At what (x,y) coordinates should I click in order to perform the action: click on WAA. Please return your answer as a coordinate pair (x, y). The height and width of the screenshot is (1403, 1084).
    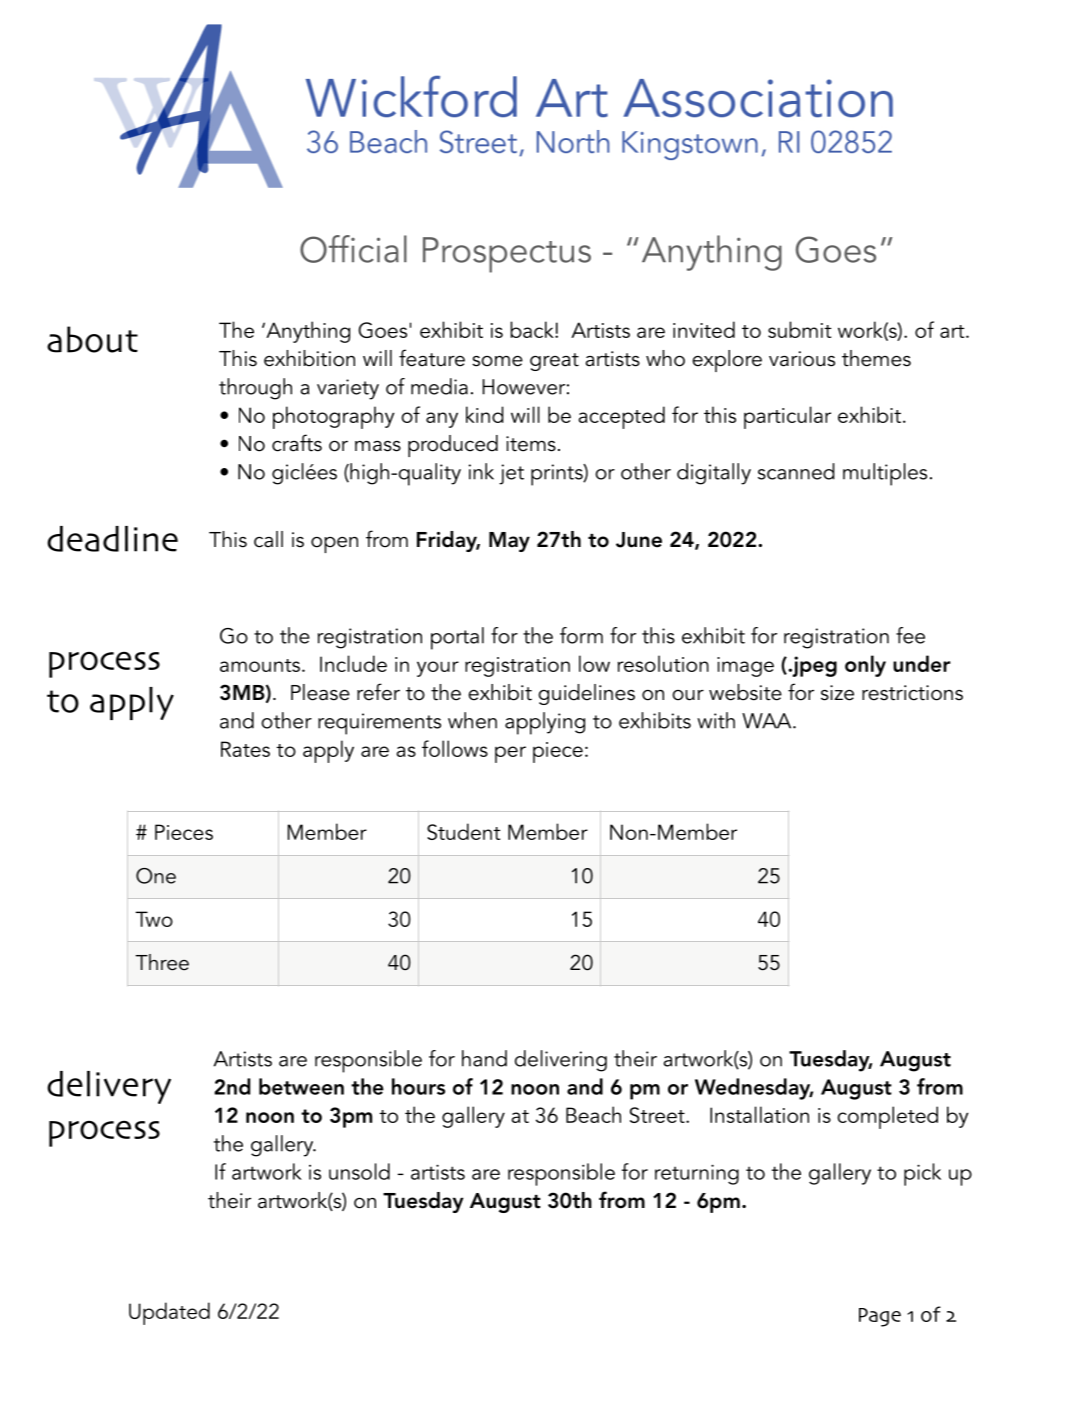
    Looking at the image, I should click on (768, 721).
